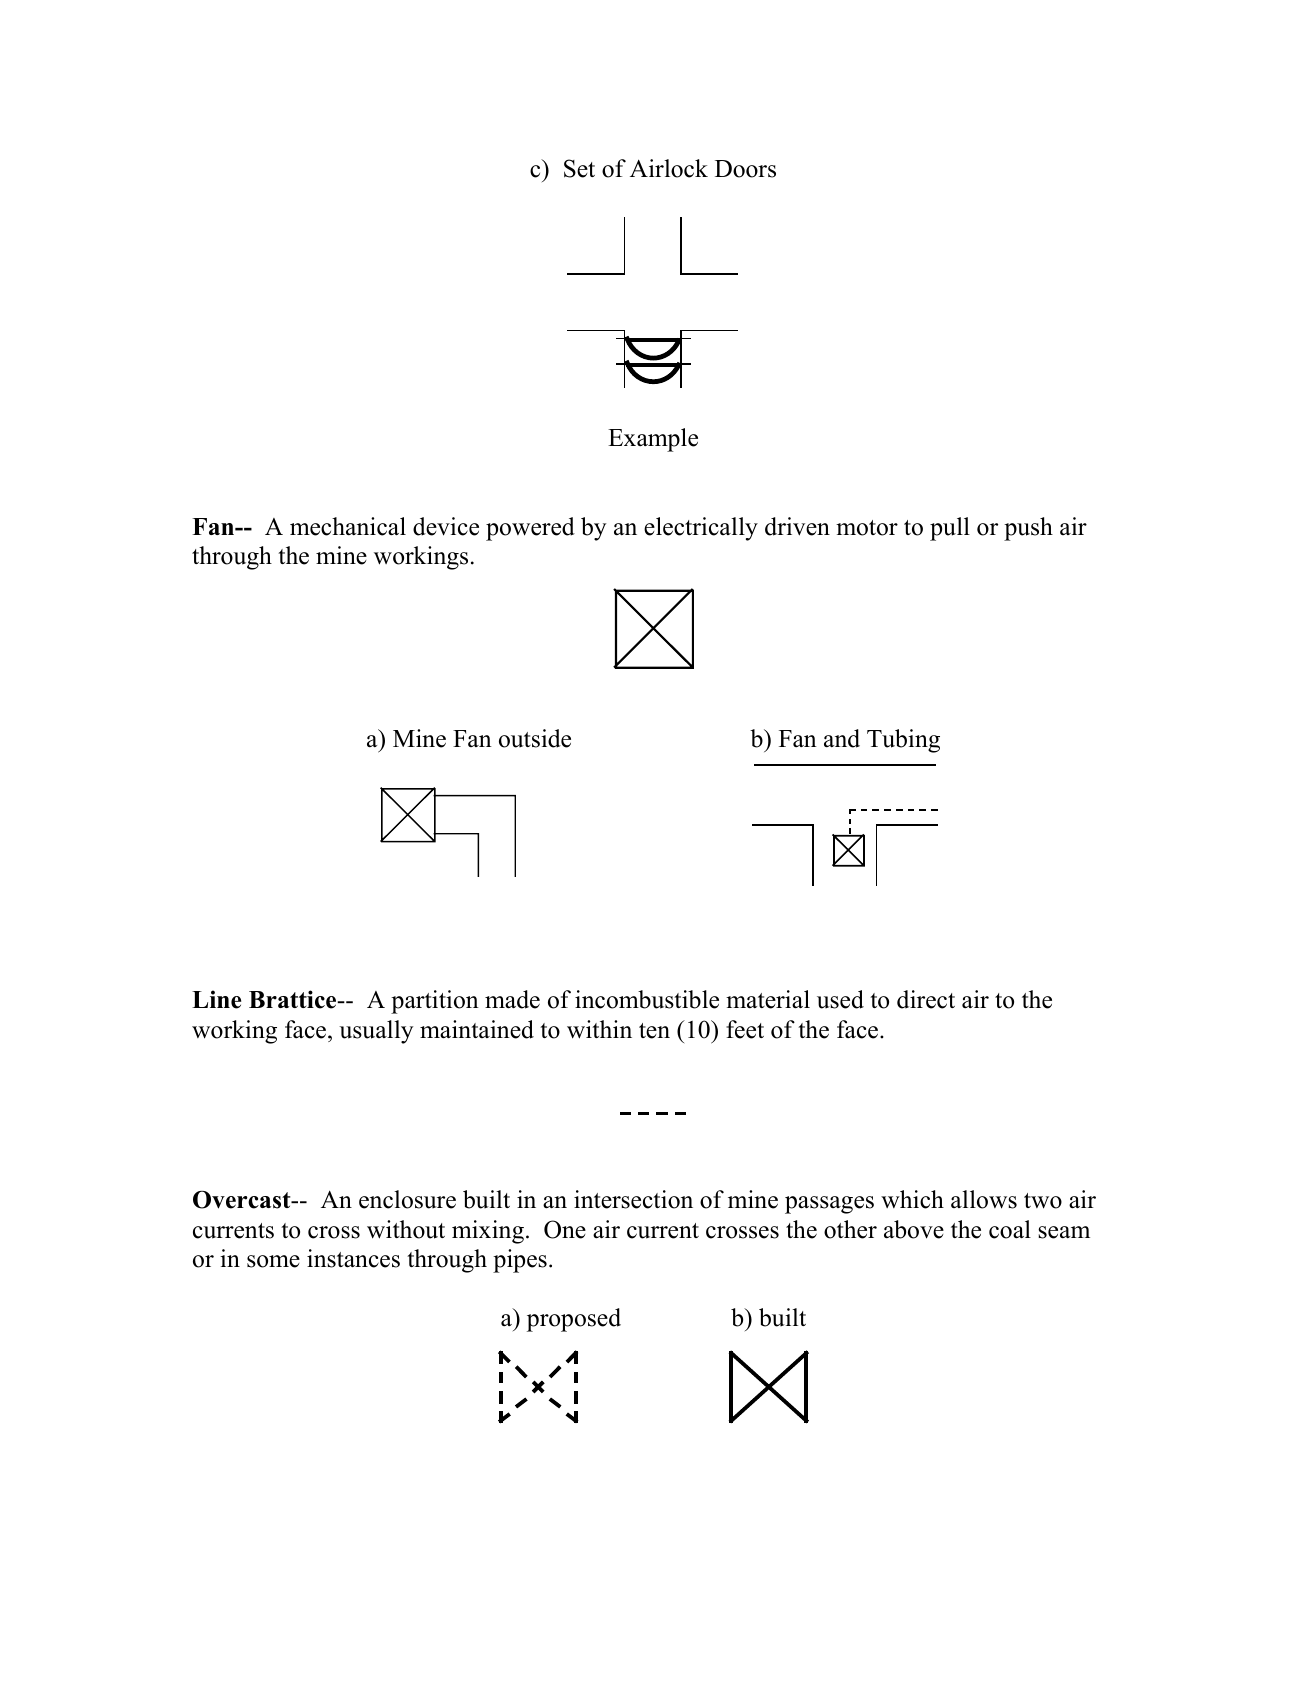  What do you see at coordinates (745, 169) in the document?
I see `Doors` at bounding box center [745, 169].
